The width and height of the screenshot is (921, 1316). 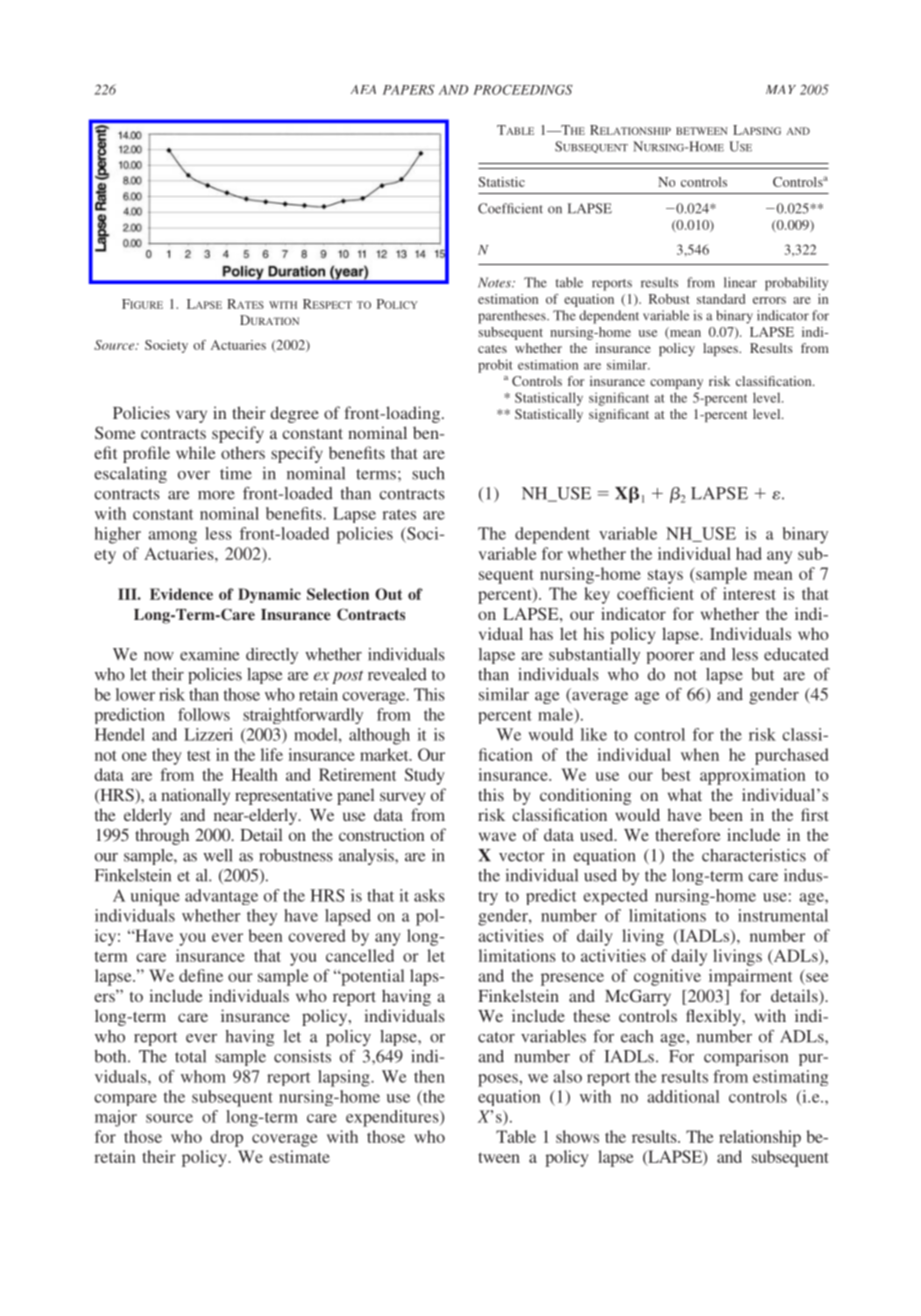 I want to click on MAY, so click(x=781, y=89).
